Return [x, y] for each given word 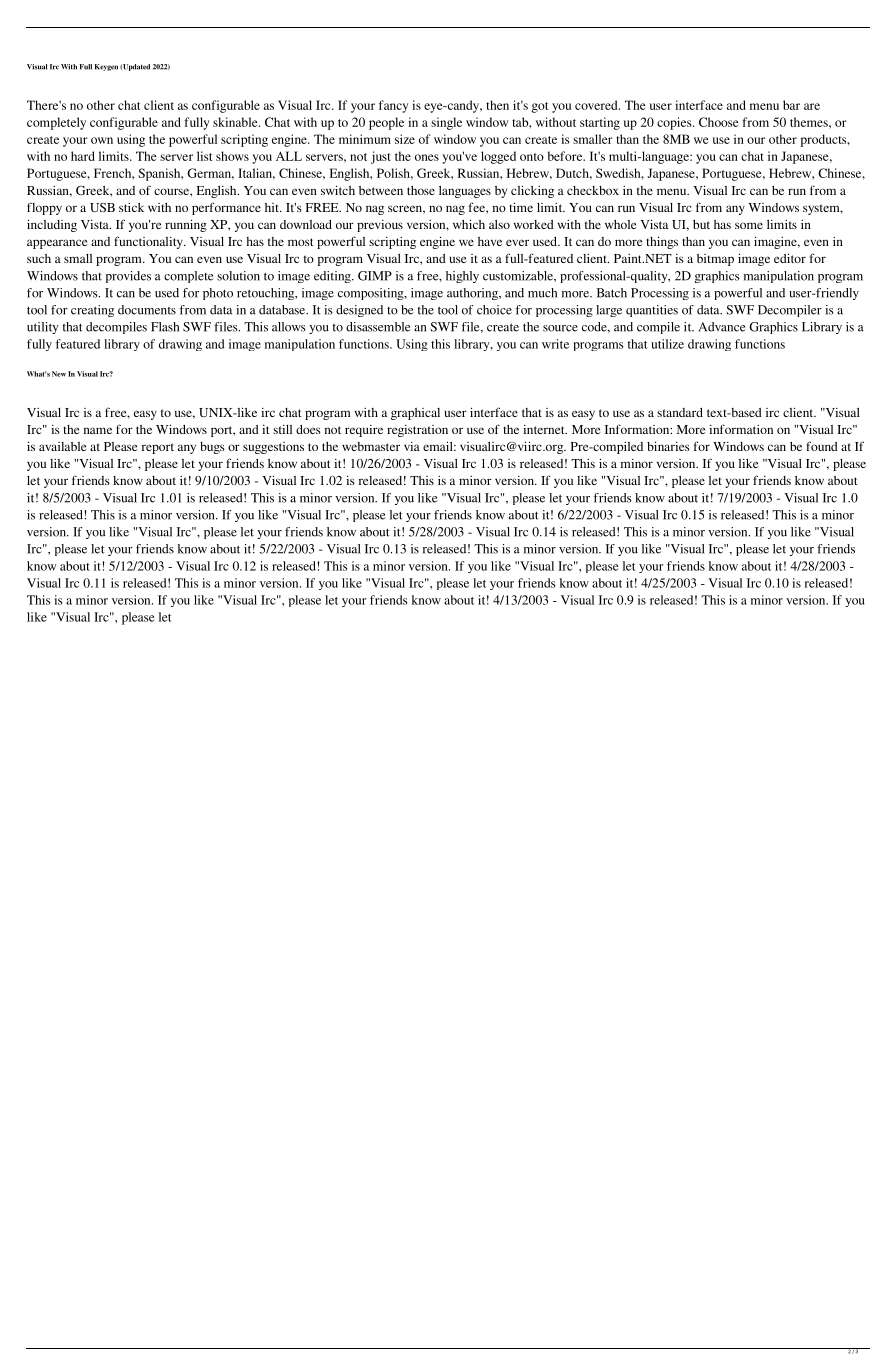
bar [791, 105]
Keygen [106, 67]
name [98, 430]
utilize [667, 344]
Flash [165, 327]
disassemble [378, 327]
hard [83, 156]
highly [462, 277]
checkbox [593, 190]
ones [427, 157]
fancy [394, 106]
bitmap [715, 260]
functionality [149, 242]
